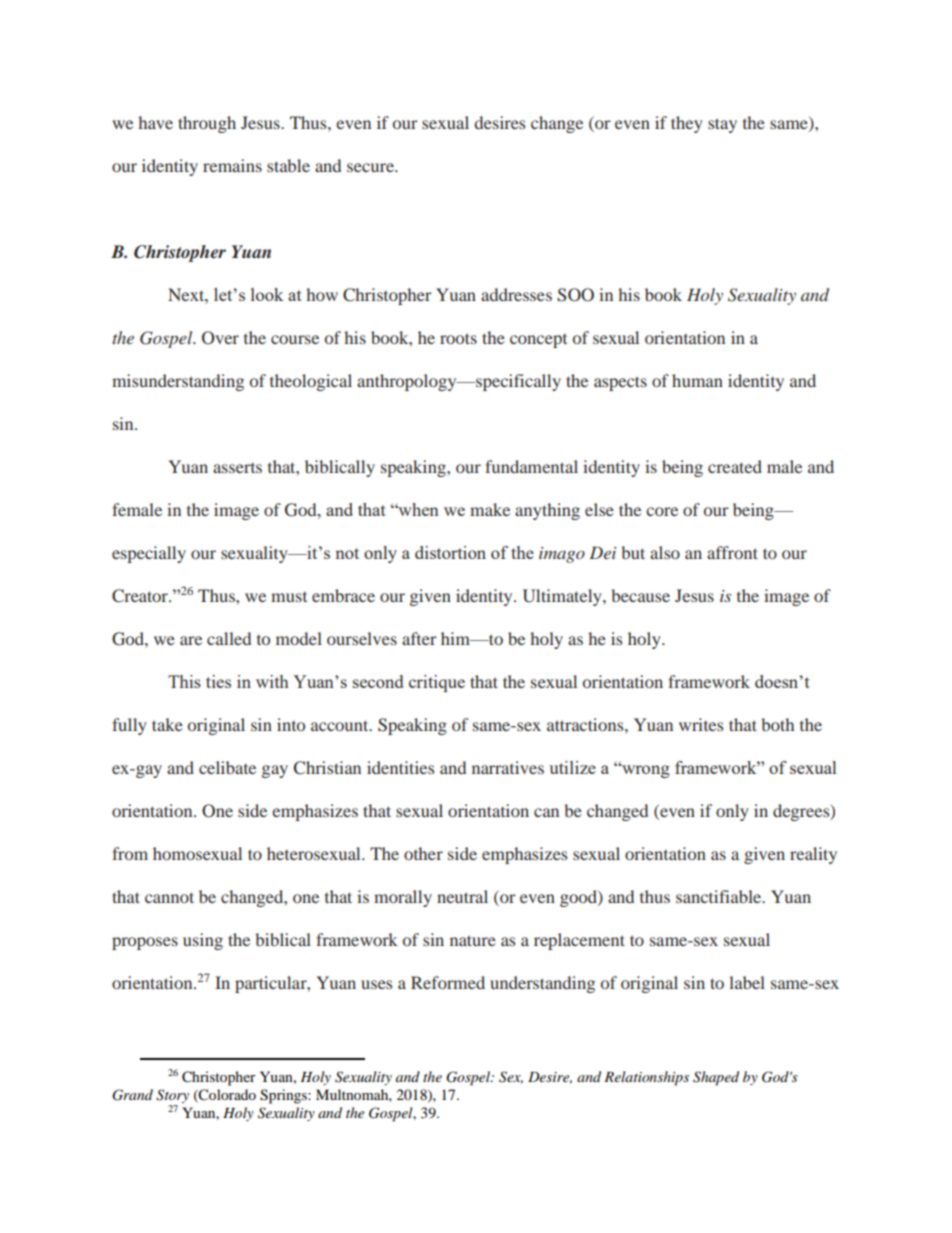 This screenshot has width=952, height=1233. What do you see at coordinates (732, 552) in the screenshot?
I see `affront` at bounding box center [732, 552].
